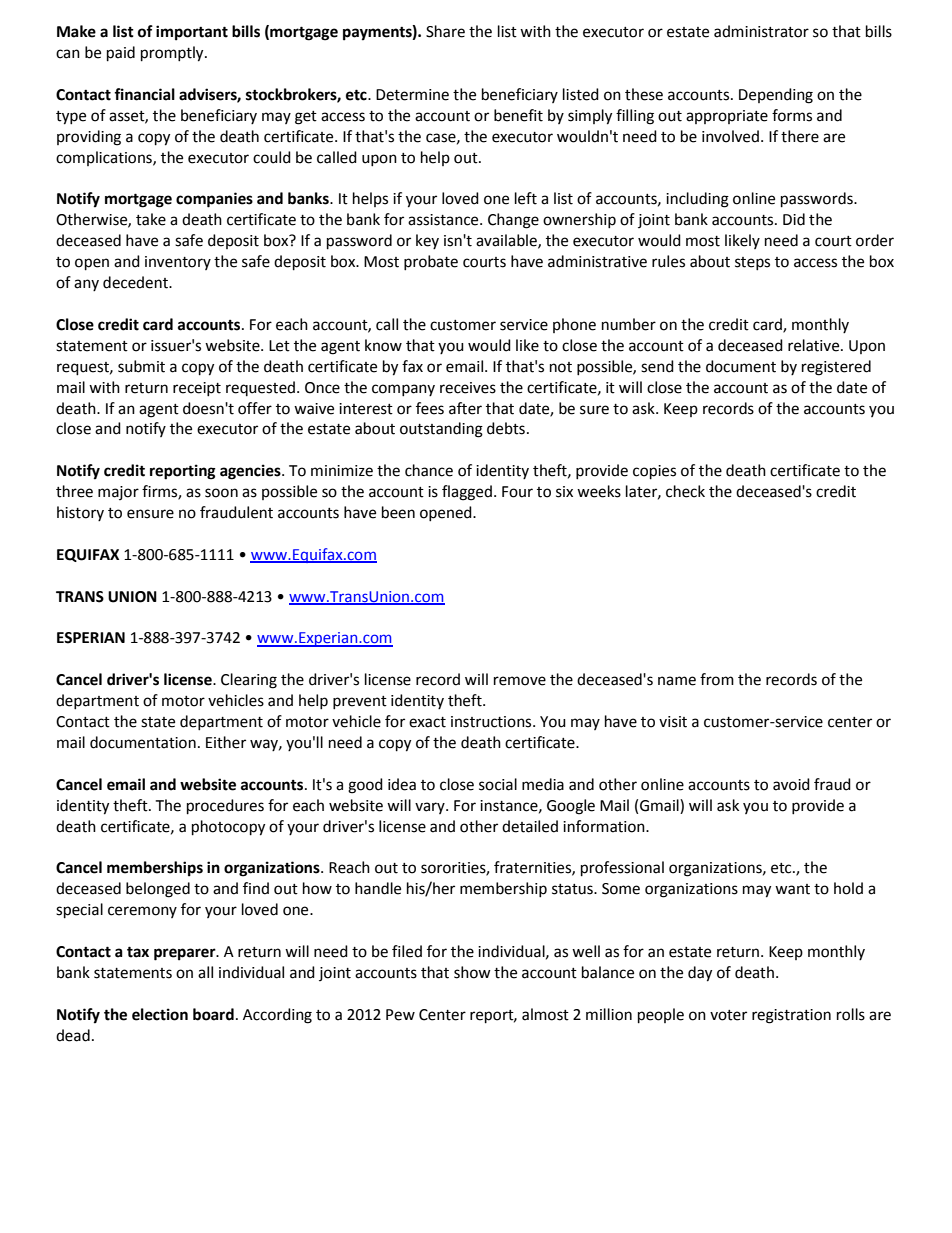 Image resolution: width=952 pixels, height=1233 pixels. What do you see at coordinates (445, 31) in the screenshot?
I see `Share` at bounding box center [445, 31].
